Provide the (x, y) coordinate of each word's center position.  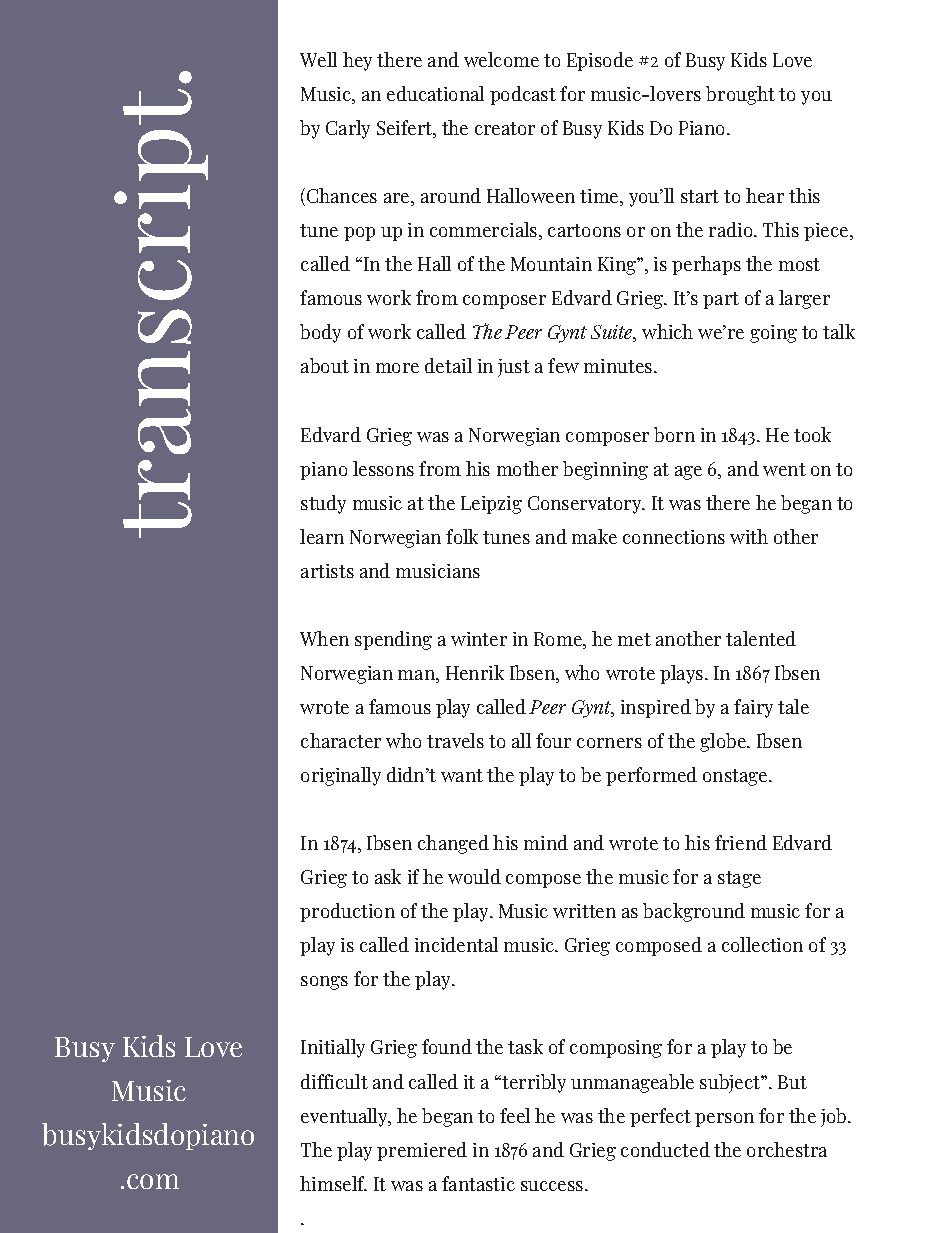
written (584, 911)
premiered (422, 1151)
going (773, 334)
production (347, 912)
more (397, 368)
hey (357, 61)
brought (740, 95)
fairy (753, 708)
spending (393, 640)
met (634, 639)
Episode (600, 61)
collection (762, 944)
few (563, 365)
